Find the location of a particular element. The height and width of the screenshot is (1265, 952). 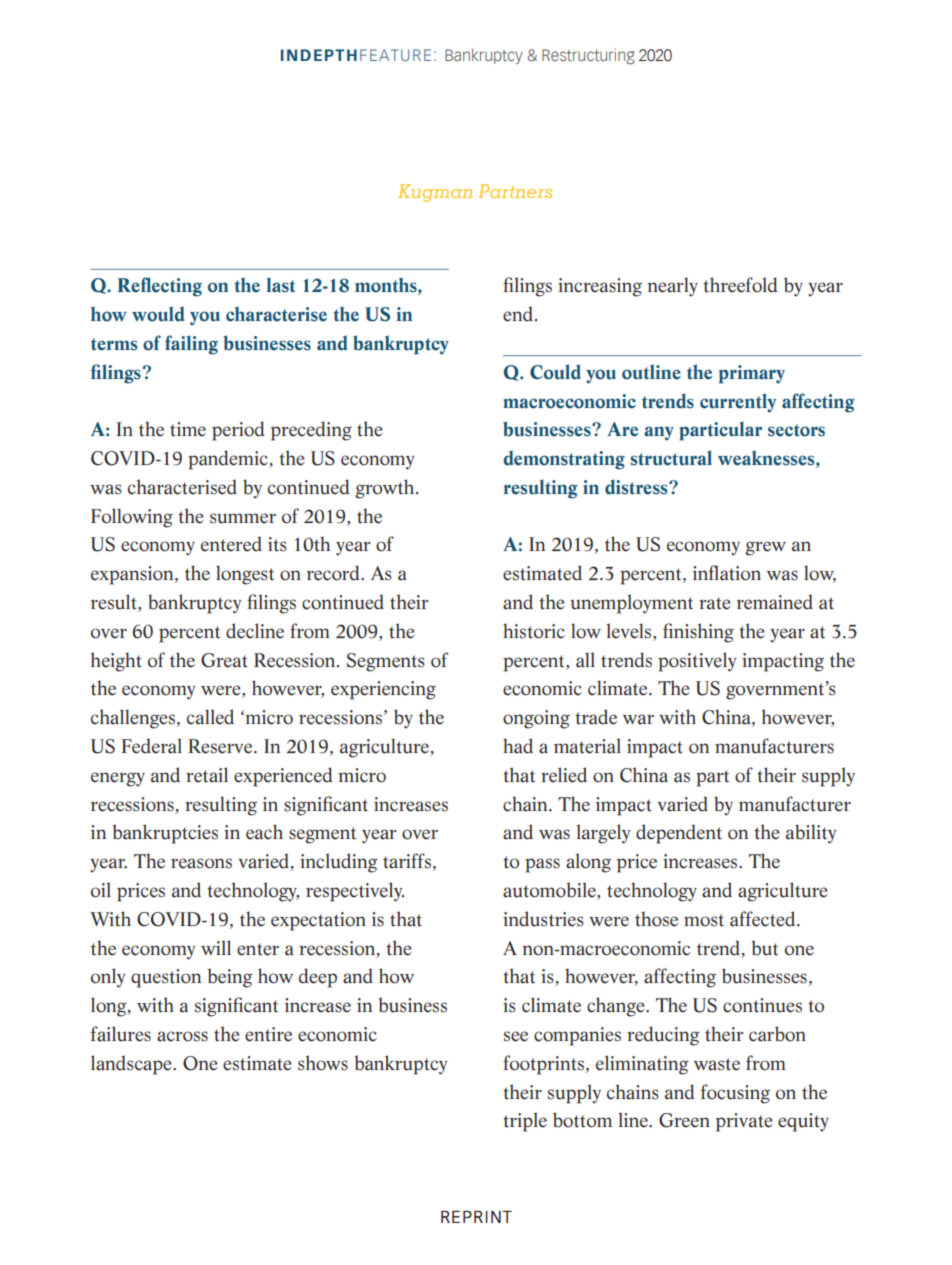

tariffs is located at coordinates (407, 861).
